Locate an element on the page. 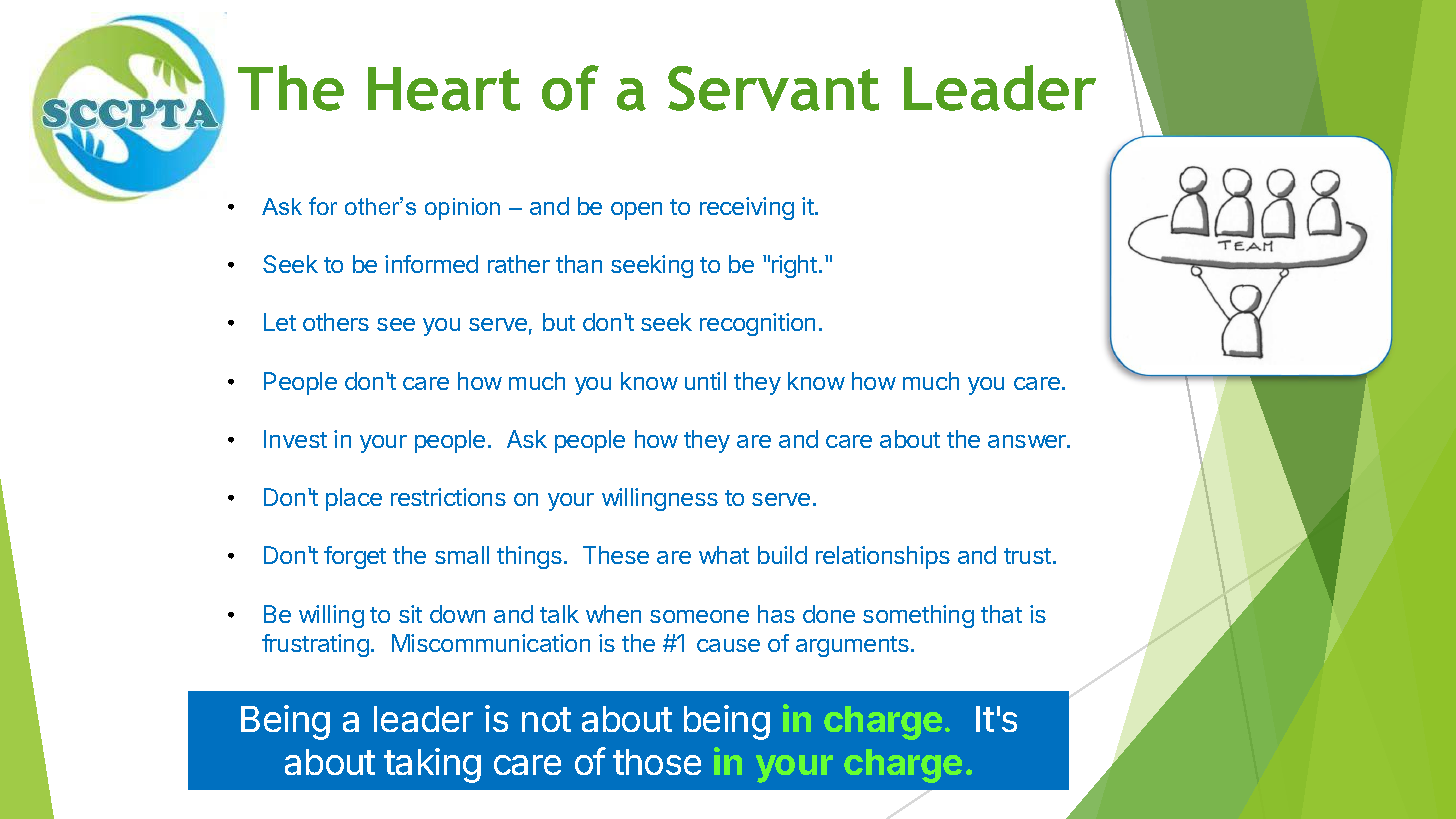 This image has width=1456, height=819. taking is located at coordinates (432, 765).
